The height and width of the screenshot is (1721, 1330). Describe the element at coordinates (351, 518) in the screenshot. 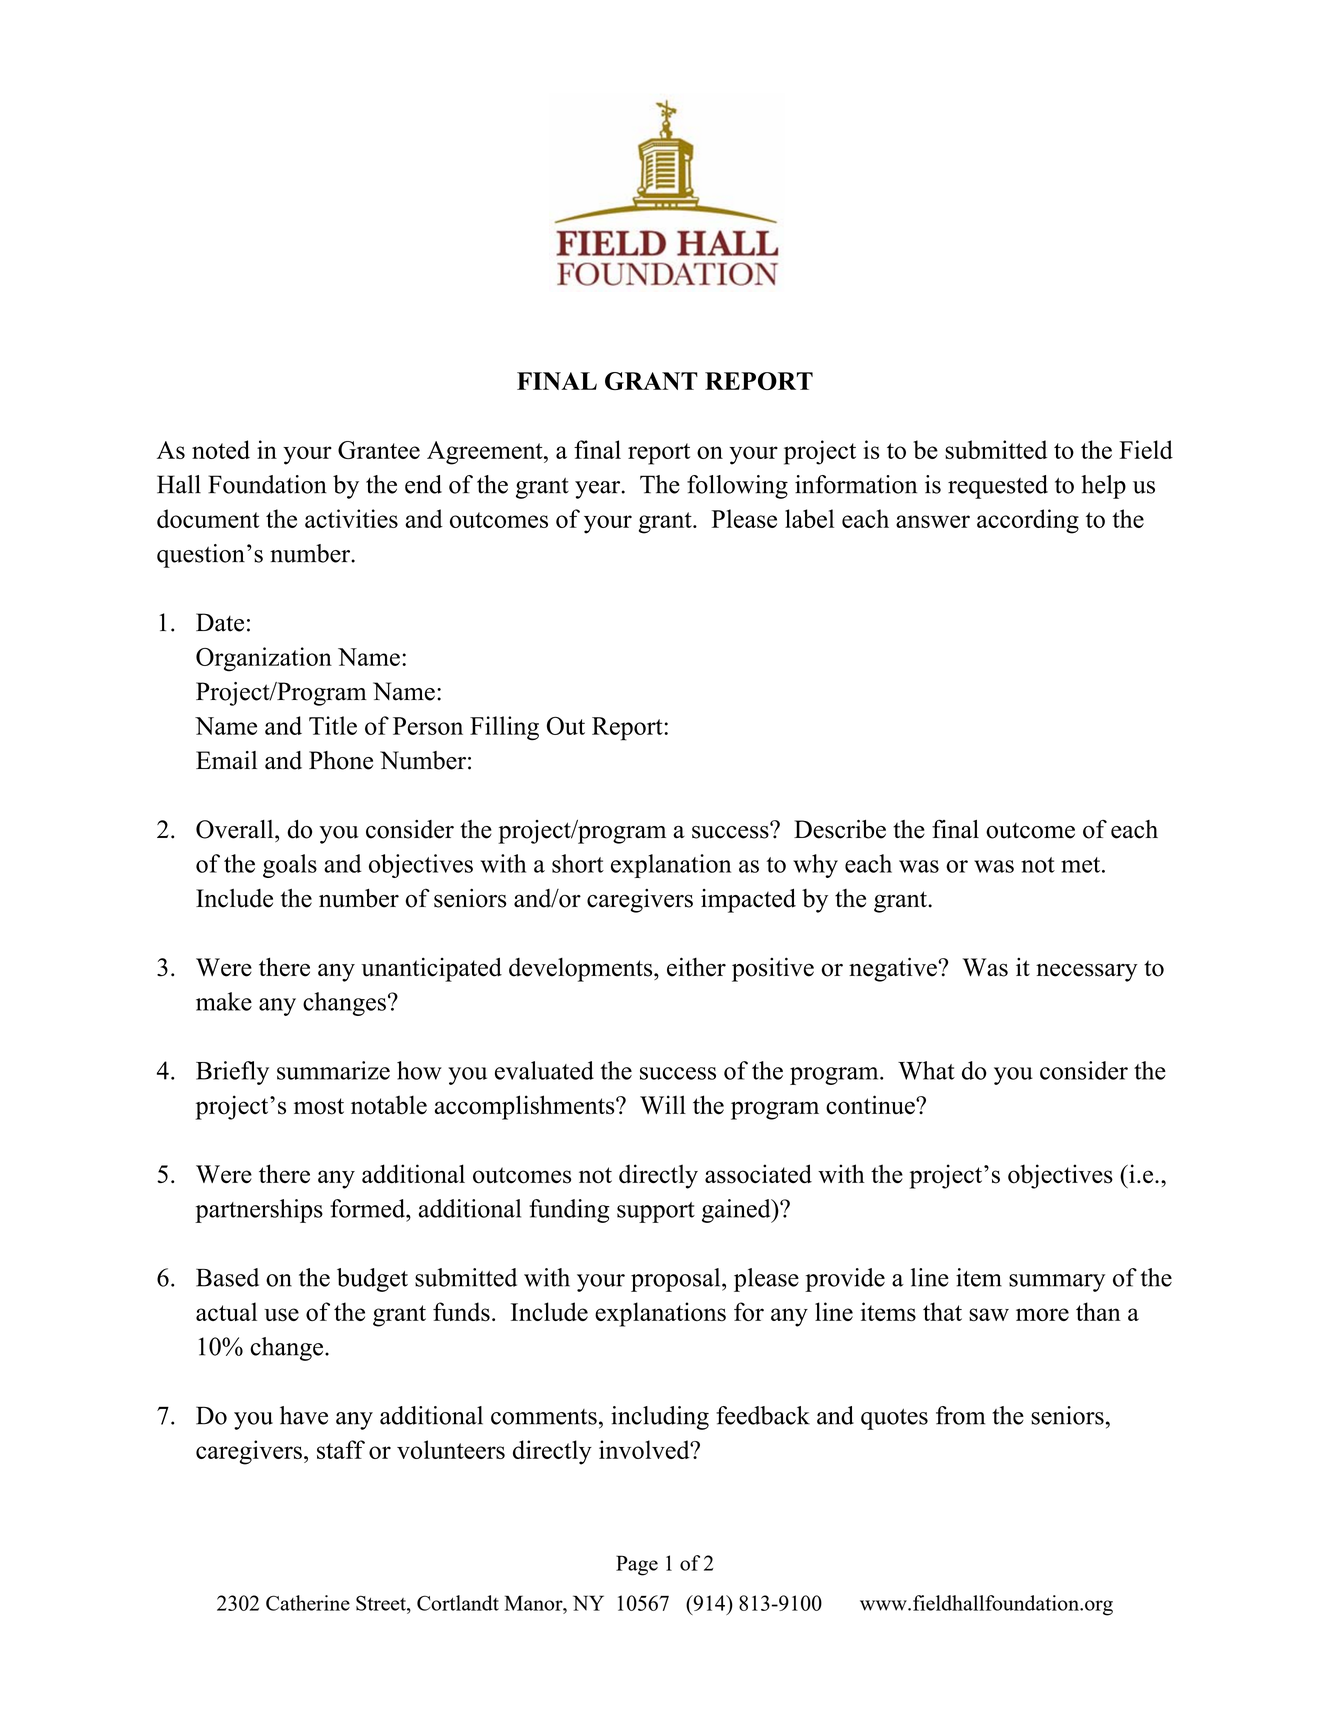

I see `activities` at that location.
